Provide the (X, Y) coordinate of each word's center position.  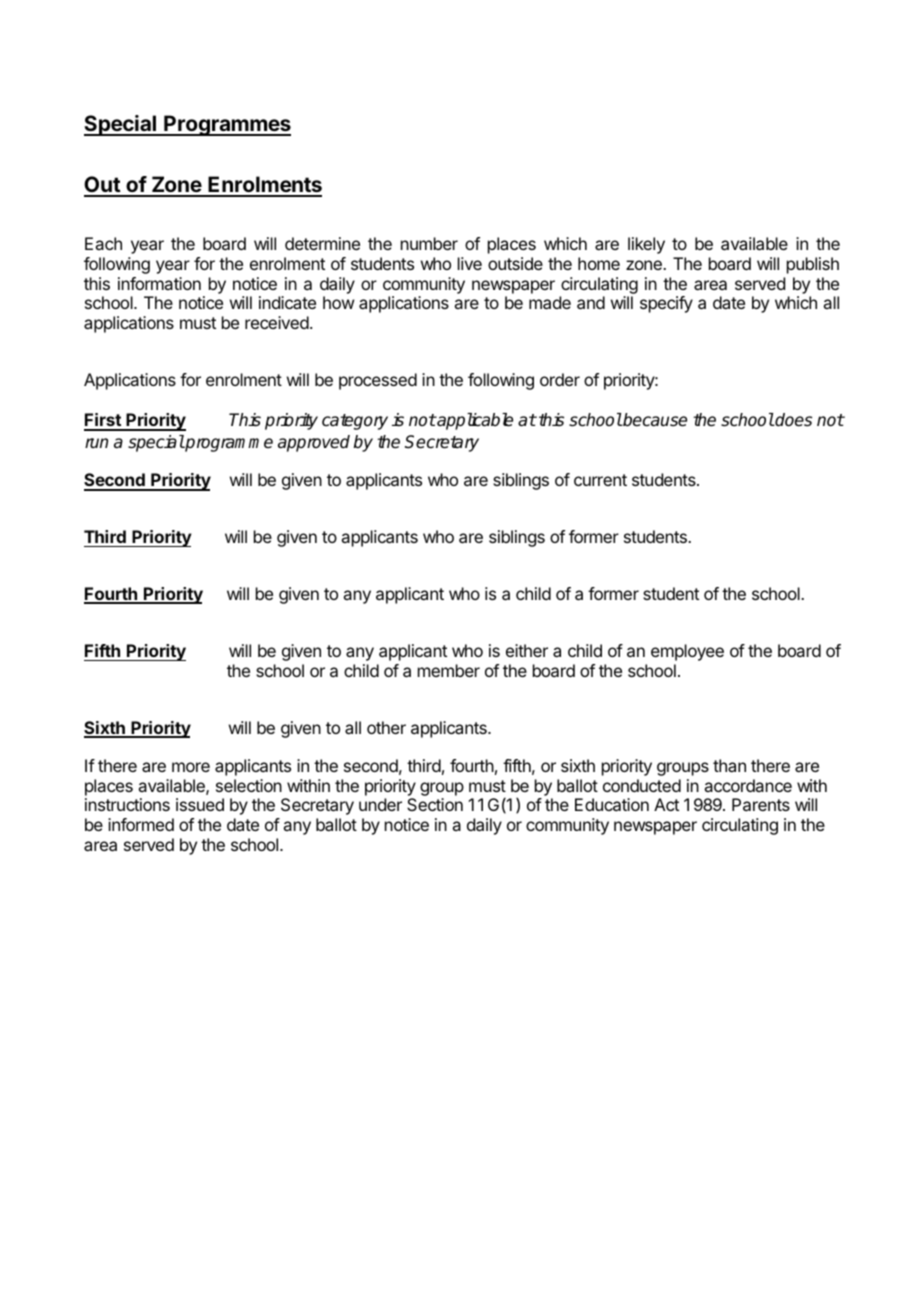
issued (200, 804)
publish (813, 265)
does (793, 420)
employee (687, 652)
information (159, 283)
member (449, 670)
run (96, 443)
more (191, 767)
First (103, 421)
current (600, 480)
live (470, 263)
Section (435, 804)
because (654, 420)
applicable (474, 421)
